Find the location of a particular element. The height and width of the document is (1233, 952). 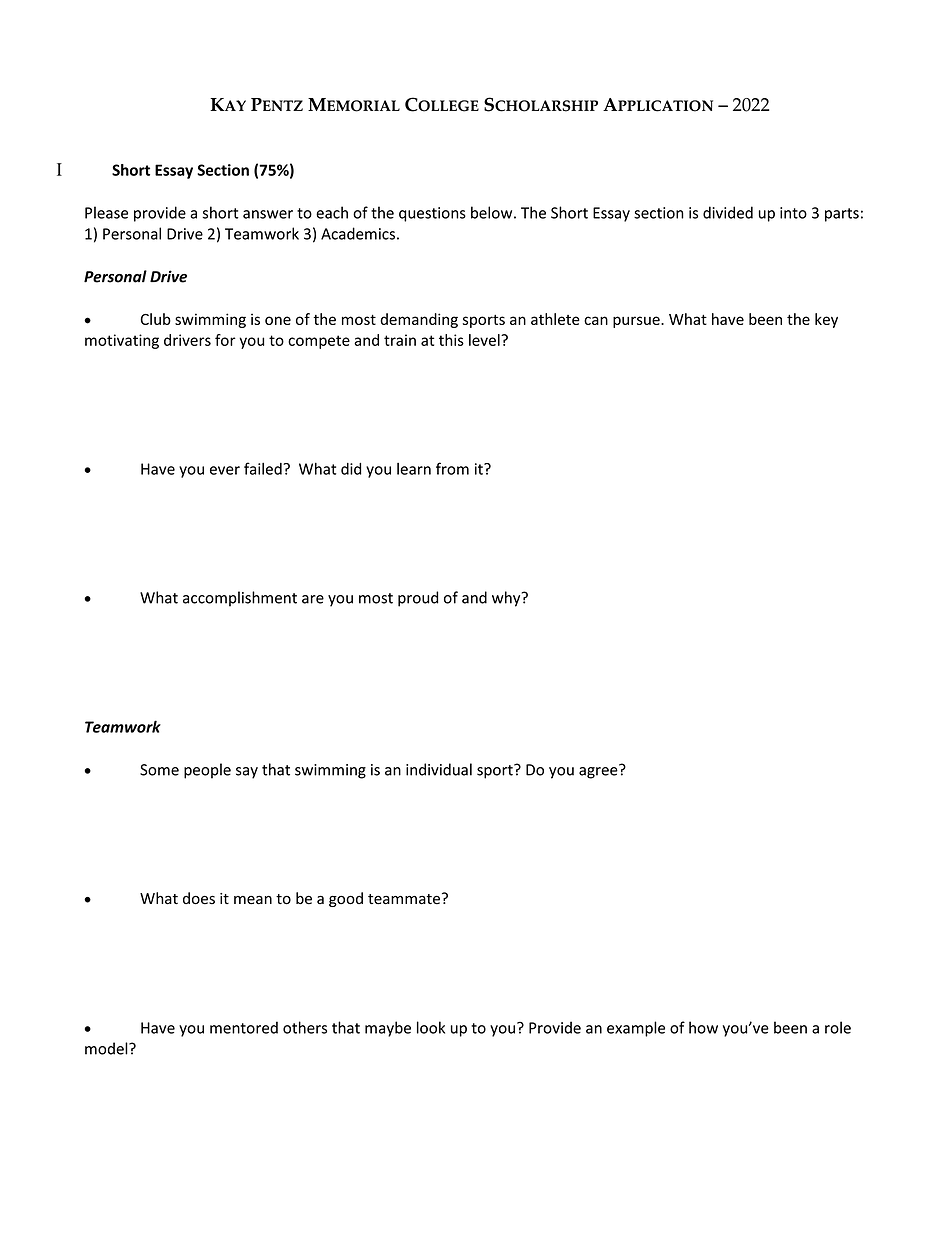

agree is located at coordinates (599, 772).
